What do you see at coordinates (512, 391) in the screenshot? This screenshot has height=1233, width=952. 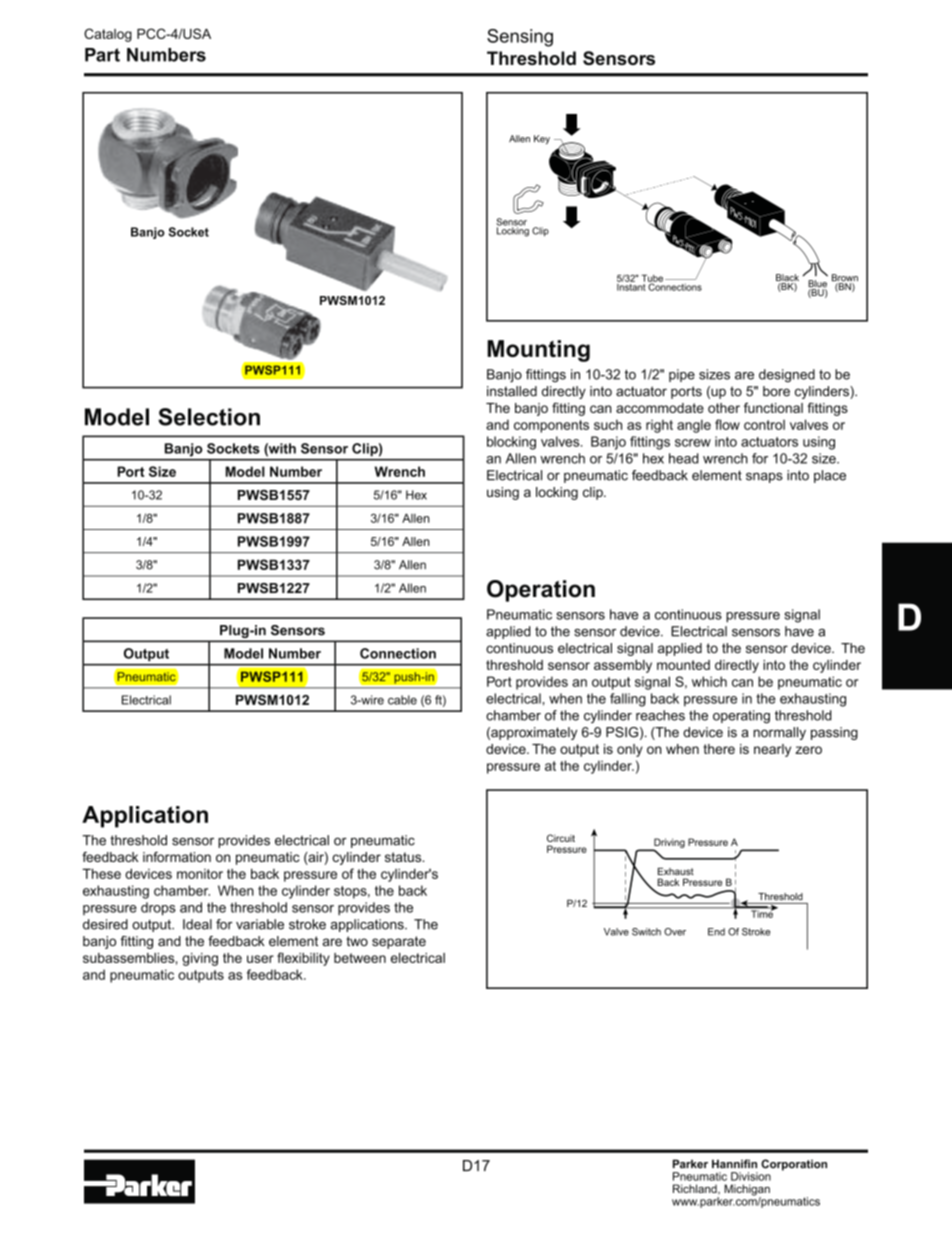 I see `installed` at bounding box center [512, 391].
